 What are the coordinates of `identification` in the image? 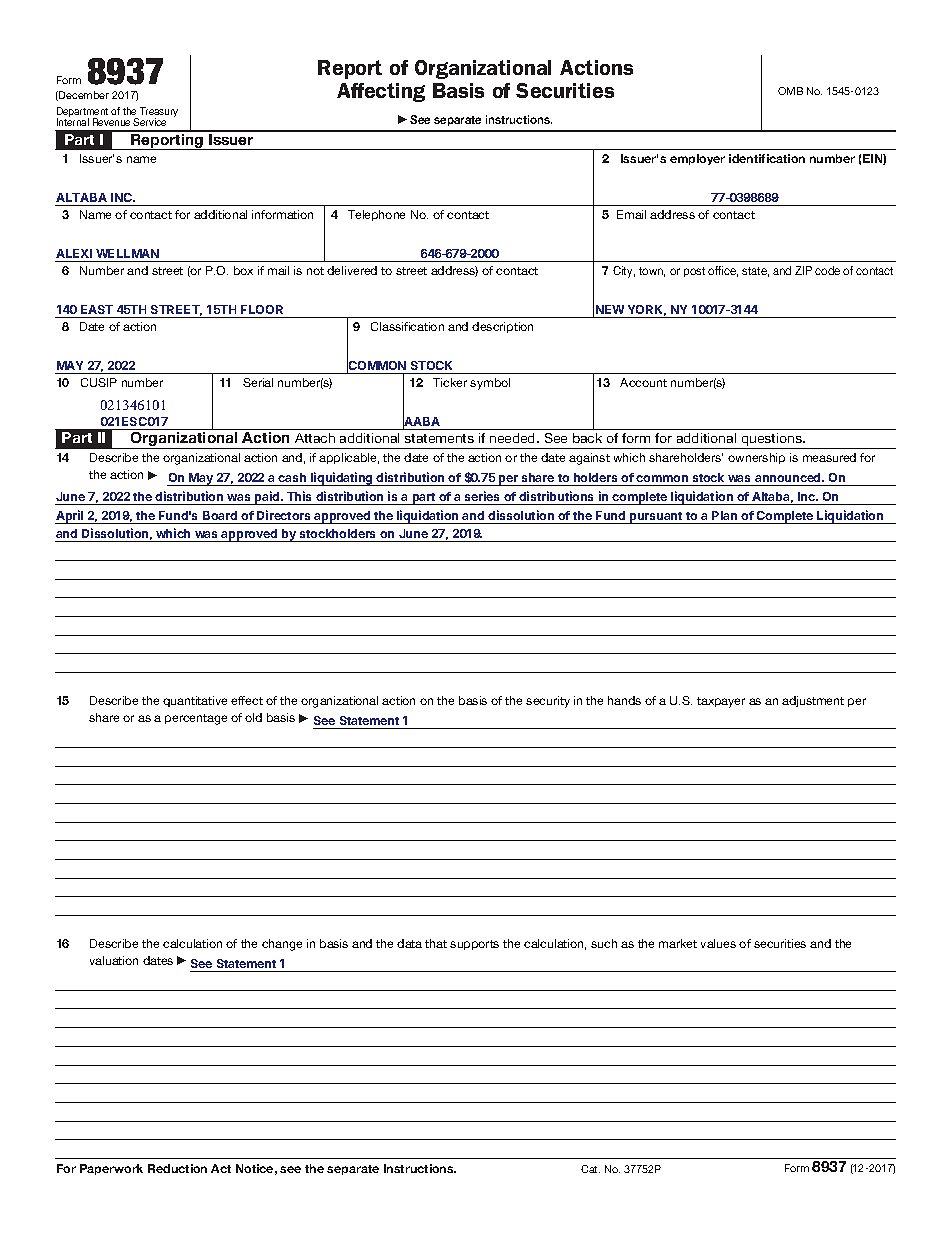 It's located at (767, 158).
